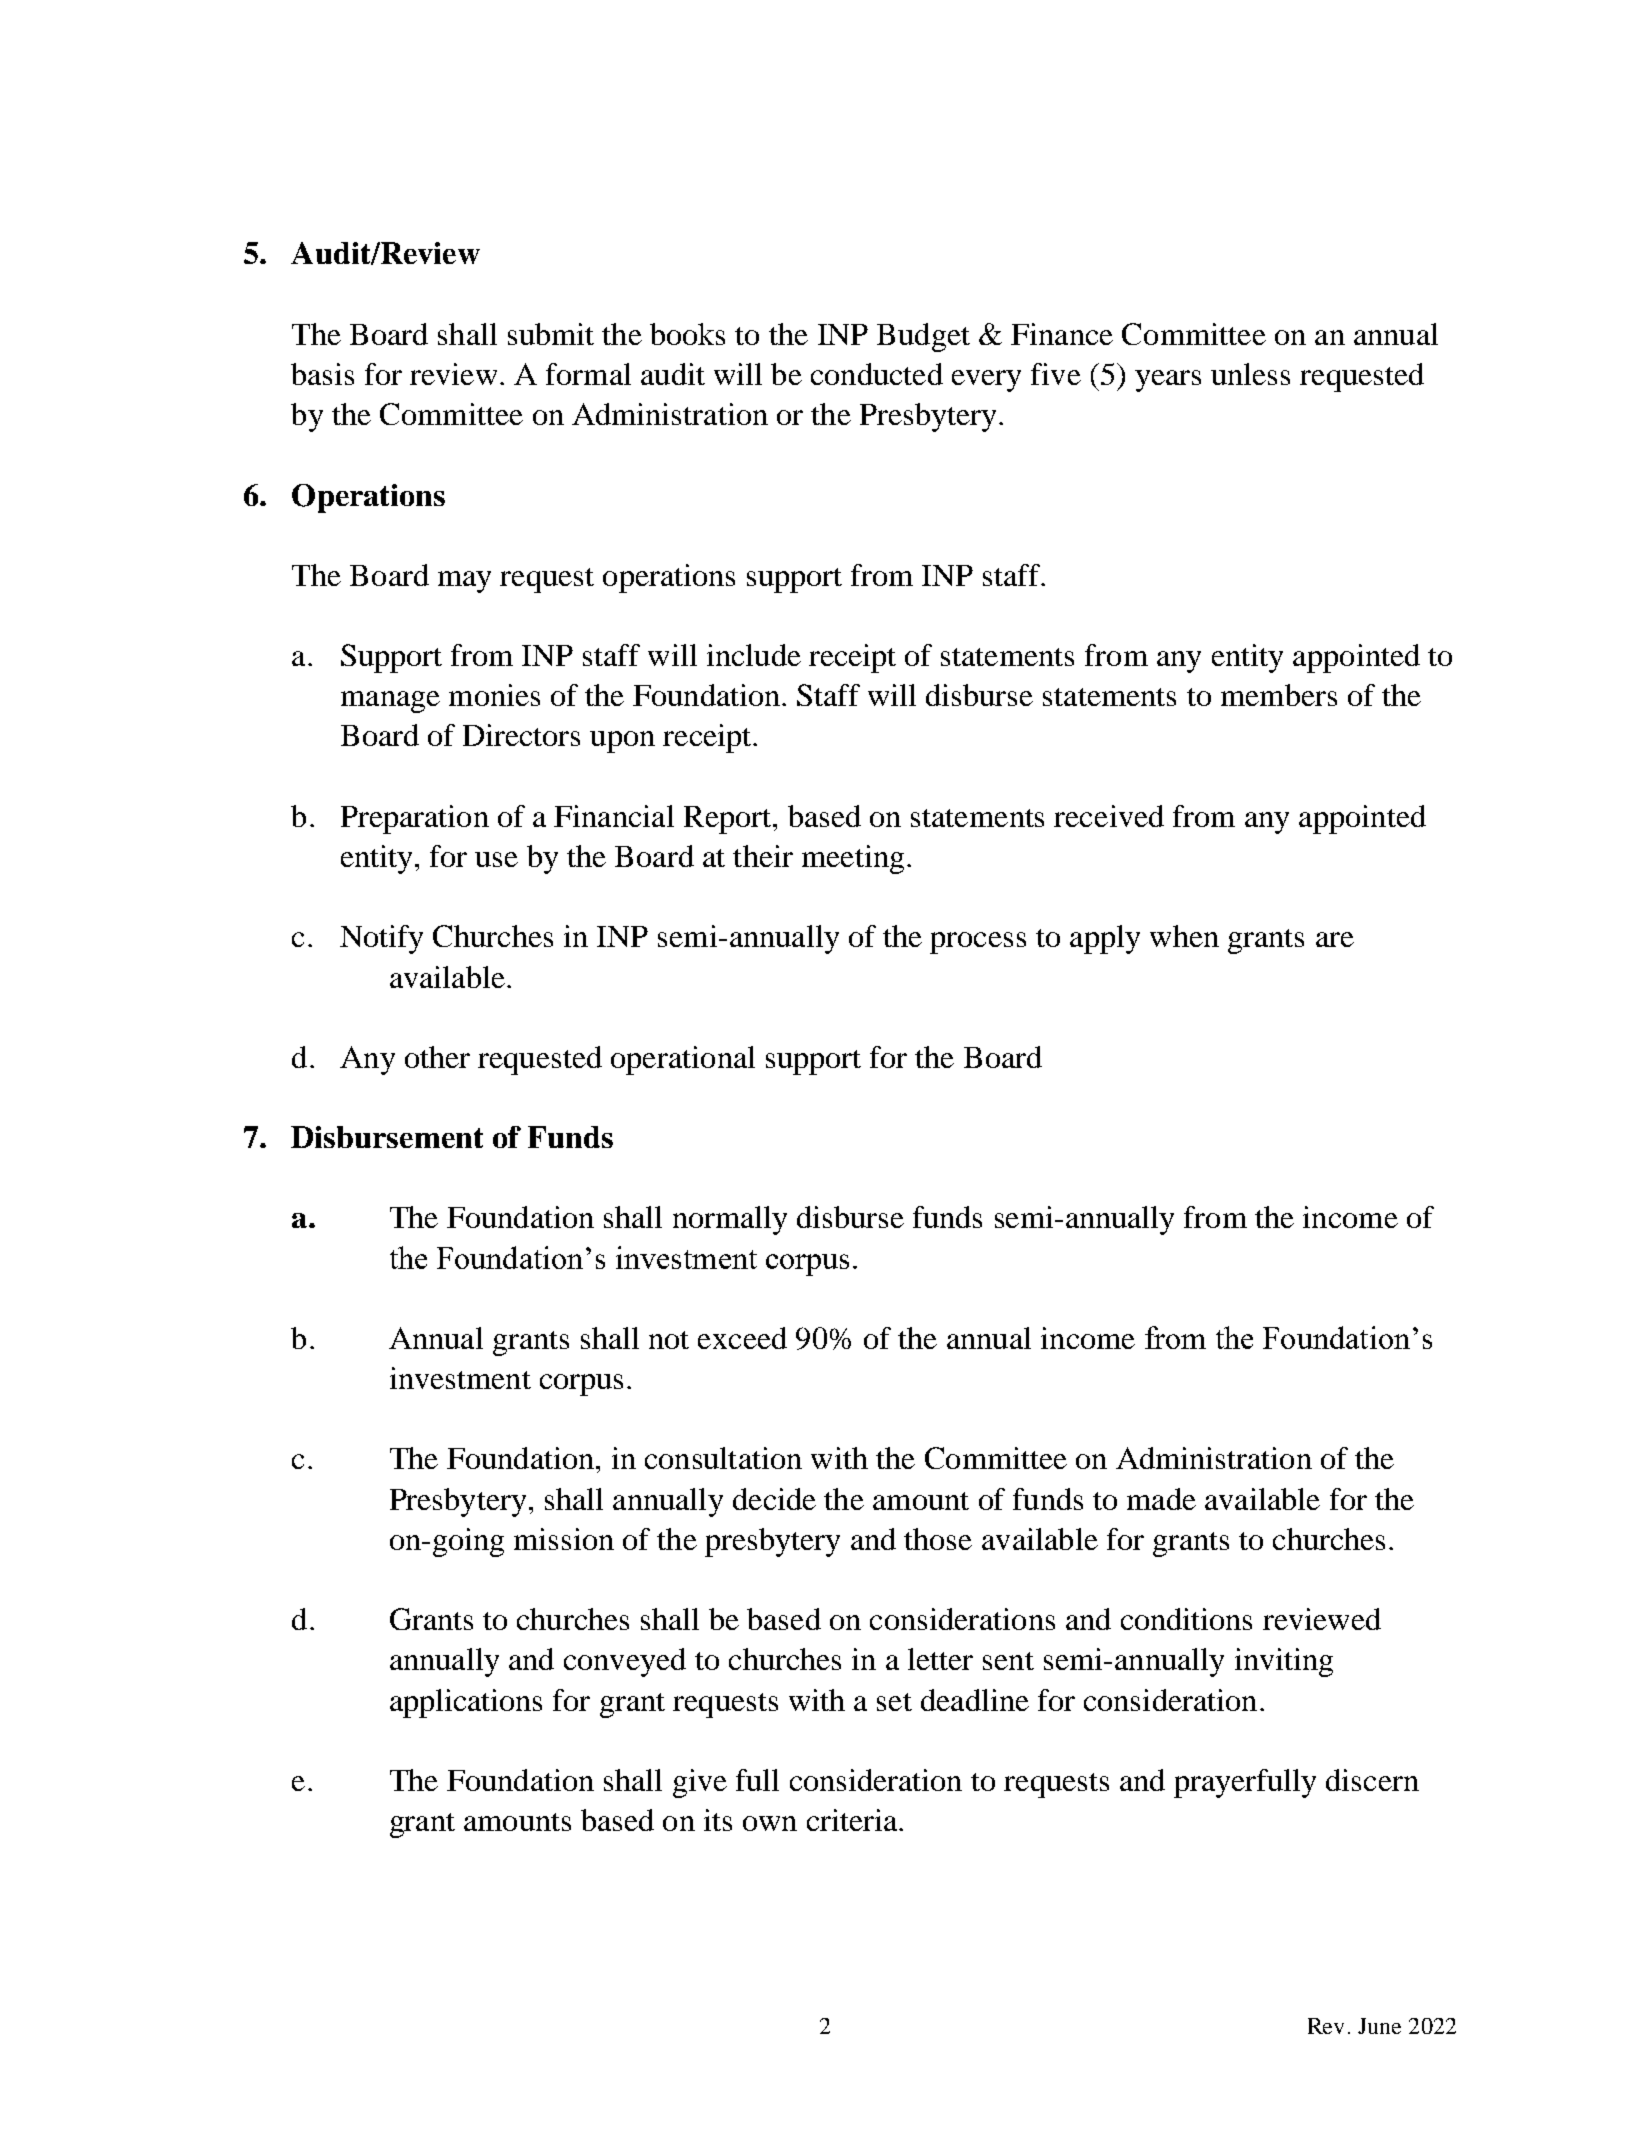 The height and width of the screenshot is (2136, 1651). What do you see at coordinates (718, 1820) in the screenshot?
I see `its` at bounding box center [718, 1820].
